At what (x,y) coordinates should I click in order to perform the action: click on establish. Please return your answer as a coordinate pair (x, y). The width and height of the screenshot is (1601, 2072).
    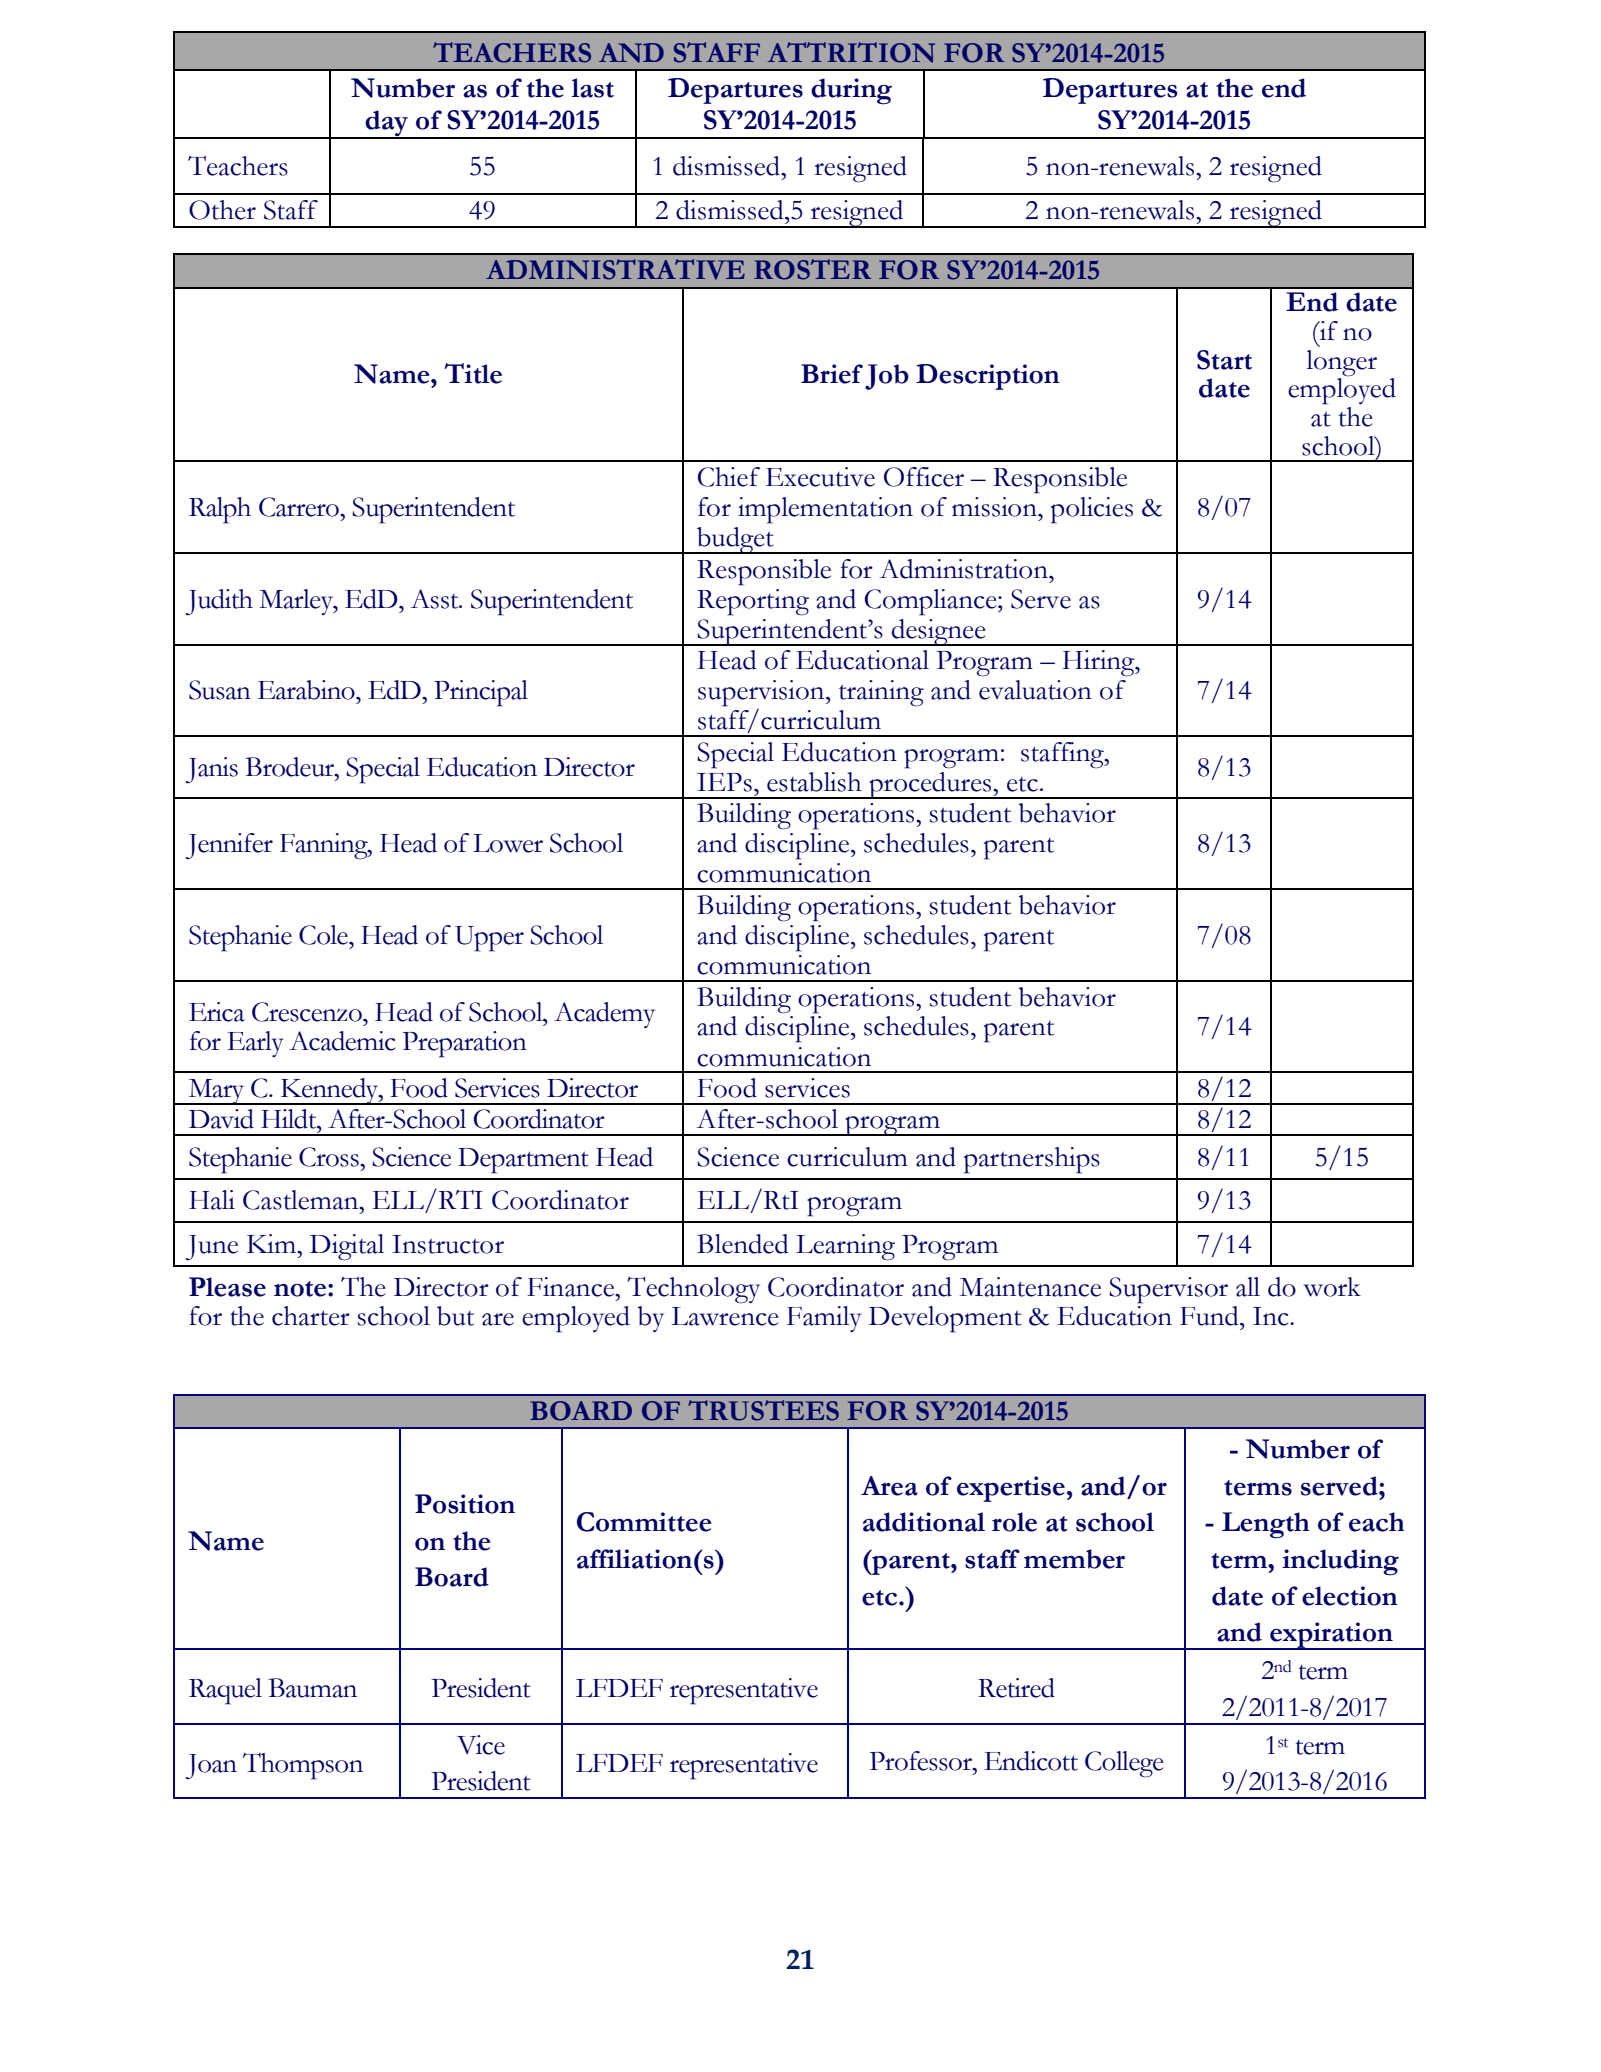
    Looking at the image, I should click on (814, 782).
